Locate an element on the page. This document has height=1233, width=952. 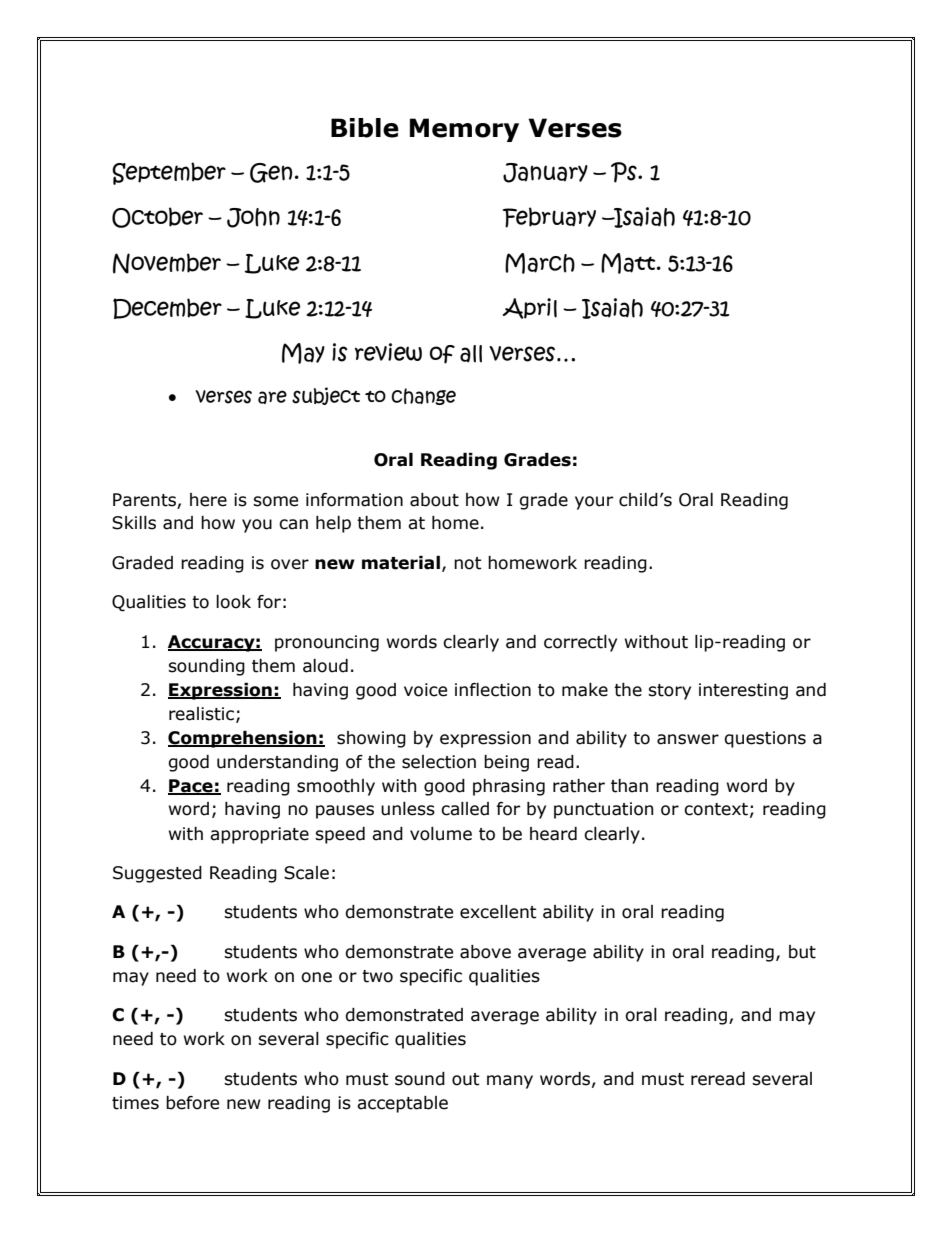
here is located at coordinates (208, 500).
